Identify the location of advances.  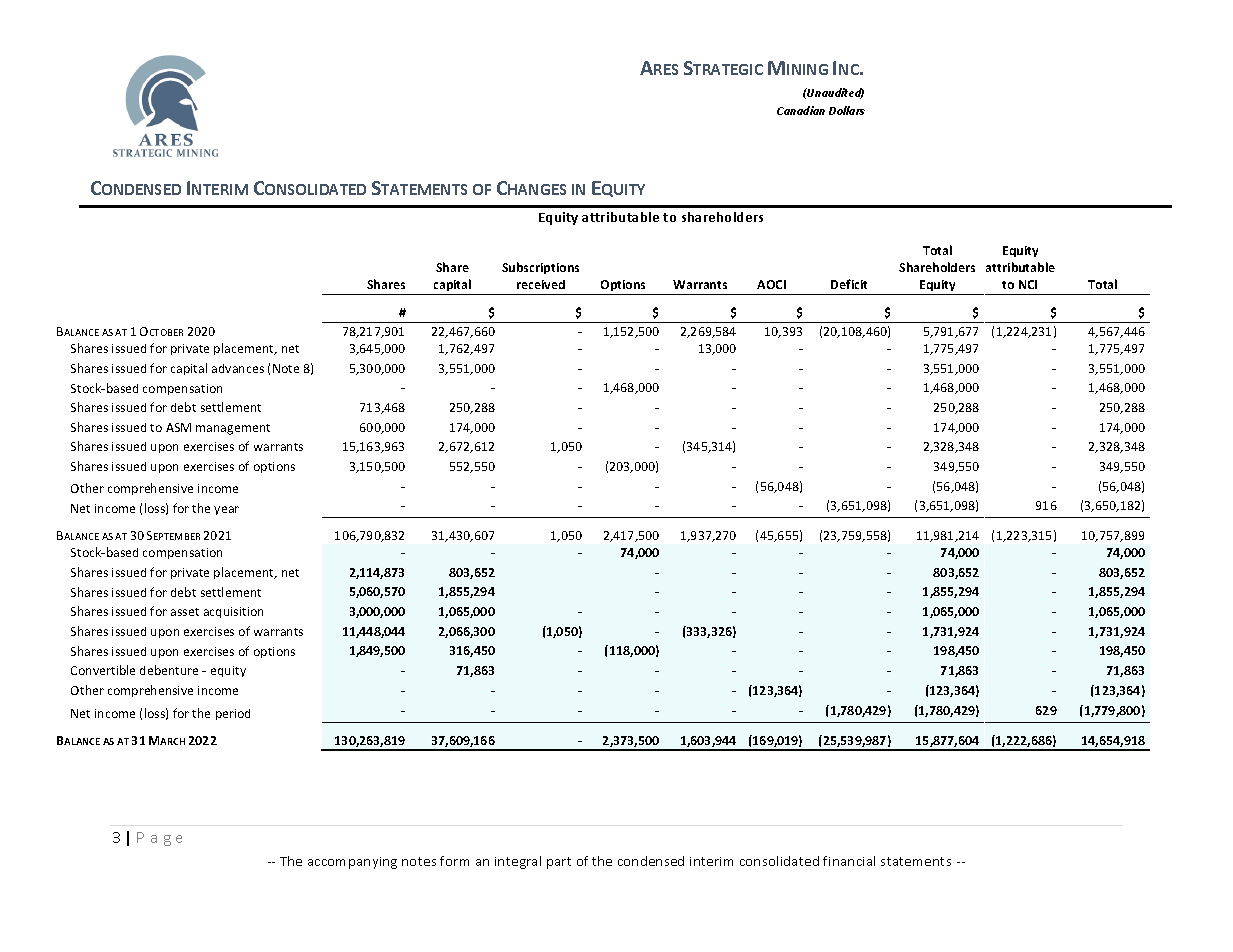
(238, 368).
